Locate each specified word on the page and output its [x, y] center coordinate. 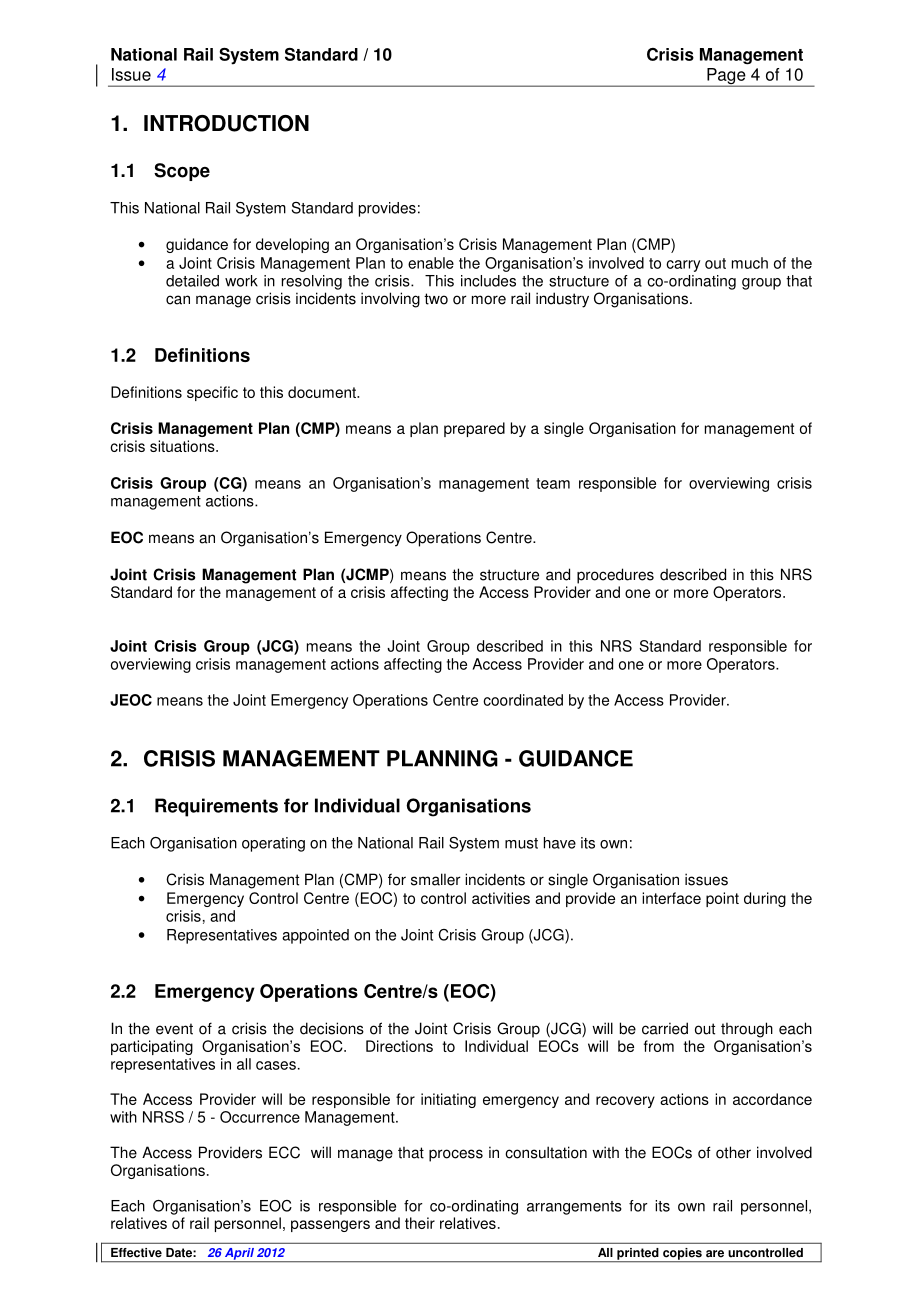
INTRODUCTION [226, 123]
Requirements [216, 807]
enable [431, 263]
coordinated [523, 700]
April [239, 1255]
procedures [615, 576]
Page [726, 77]
